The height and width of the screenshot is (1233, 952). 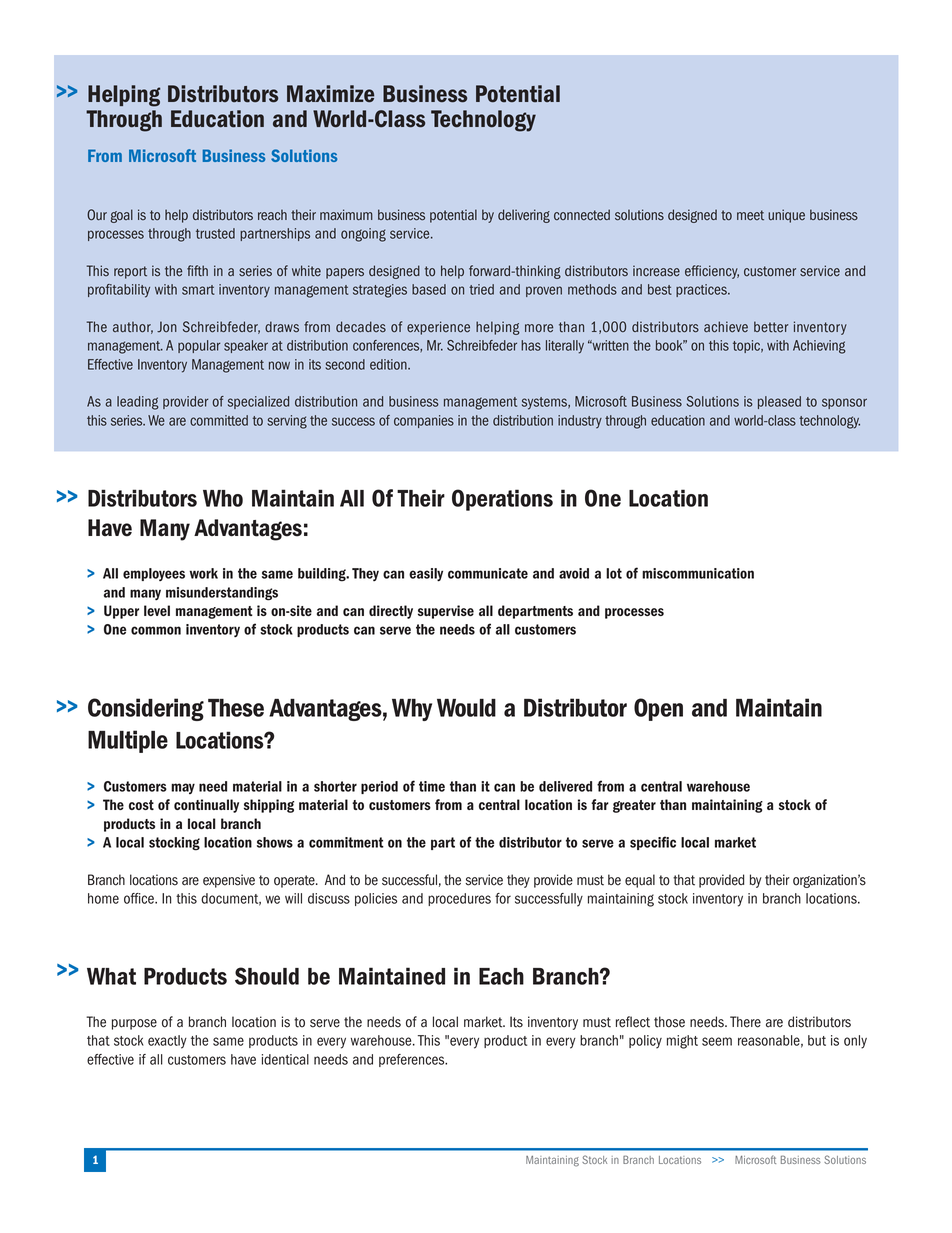 What do you see at coordinates (745, 1022) in the screenshot?
I see `There` at bounding box center [745, 1022].
